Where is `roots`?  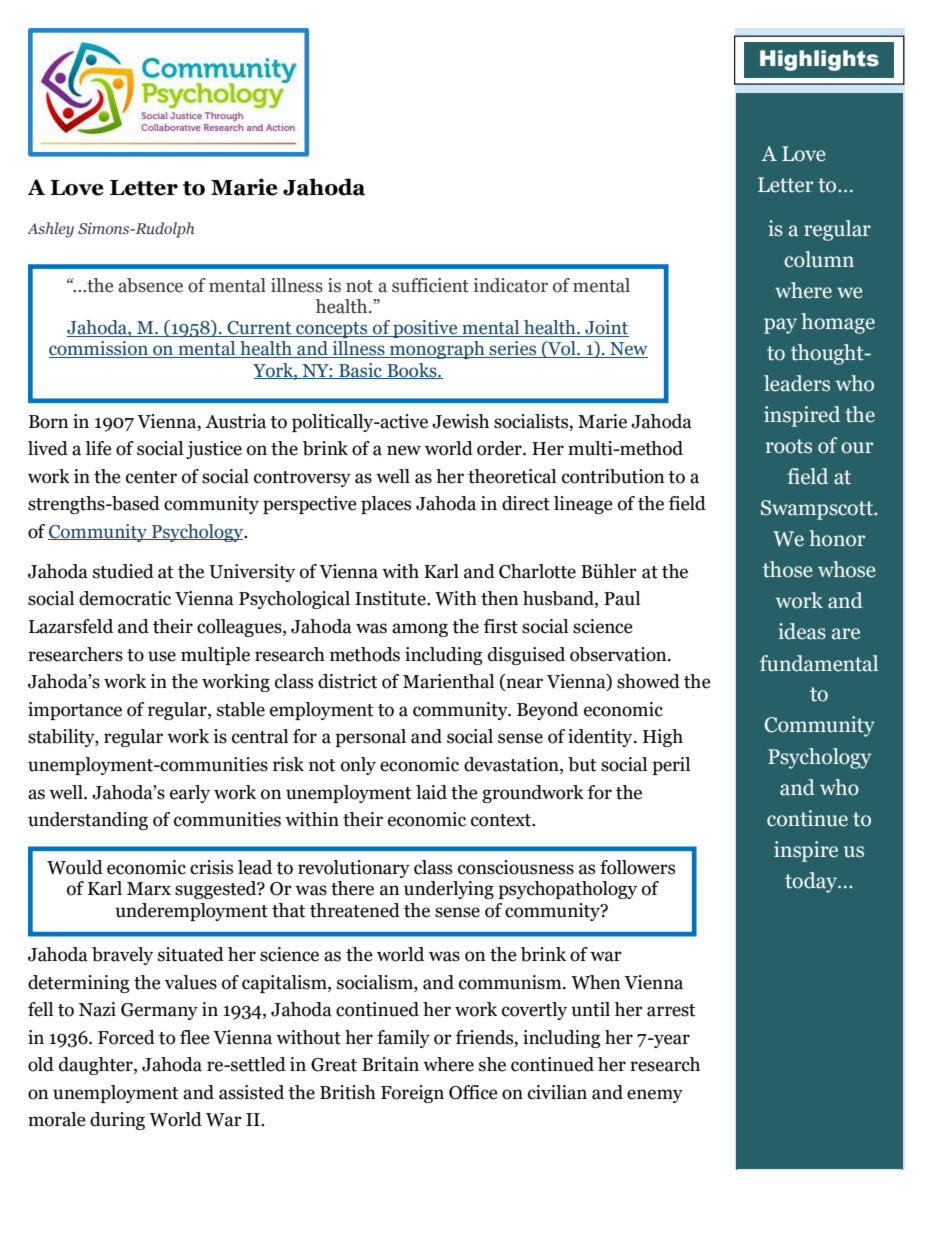
roots is located at coordinates (789, 446).
